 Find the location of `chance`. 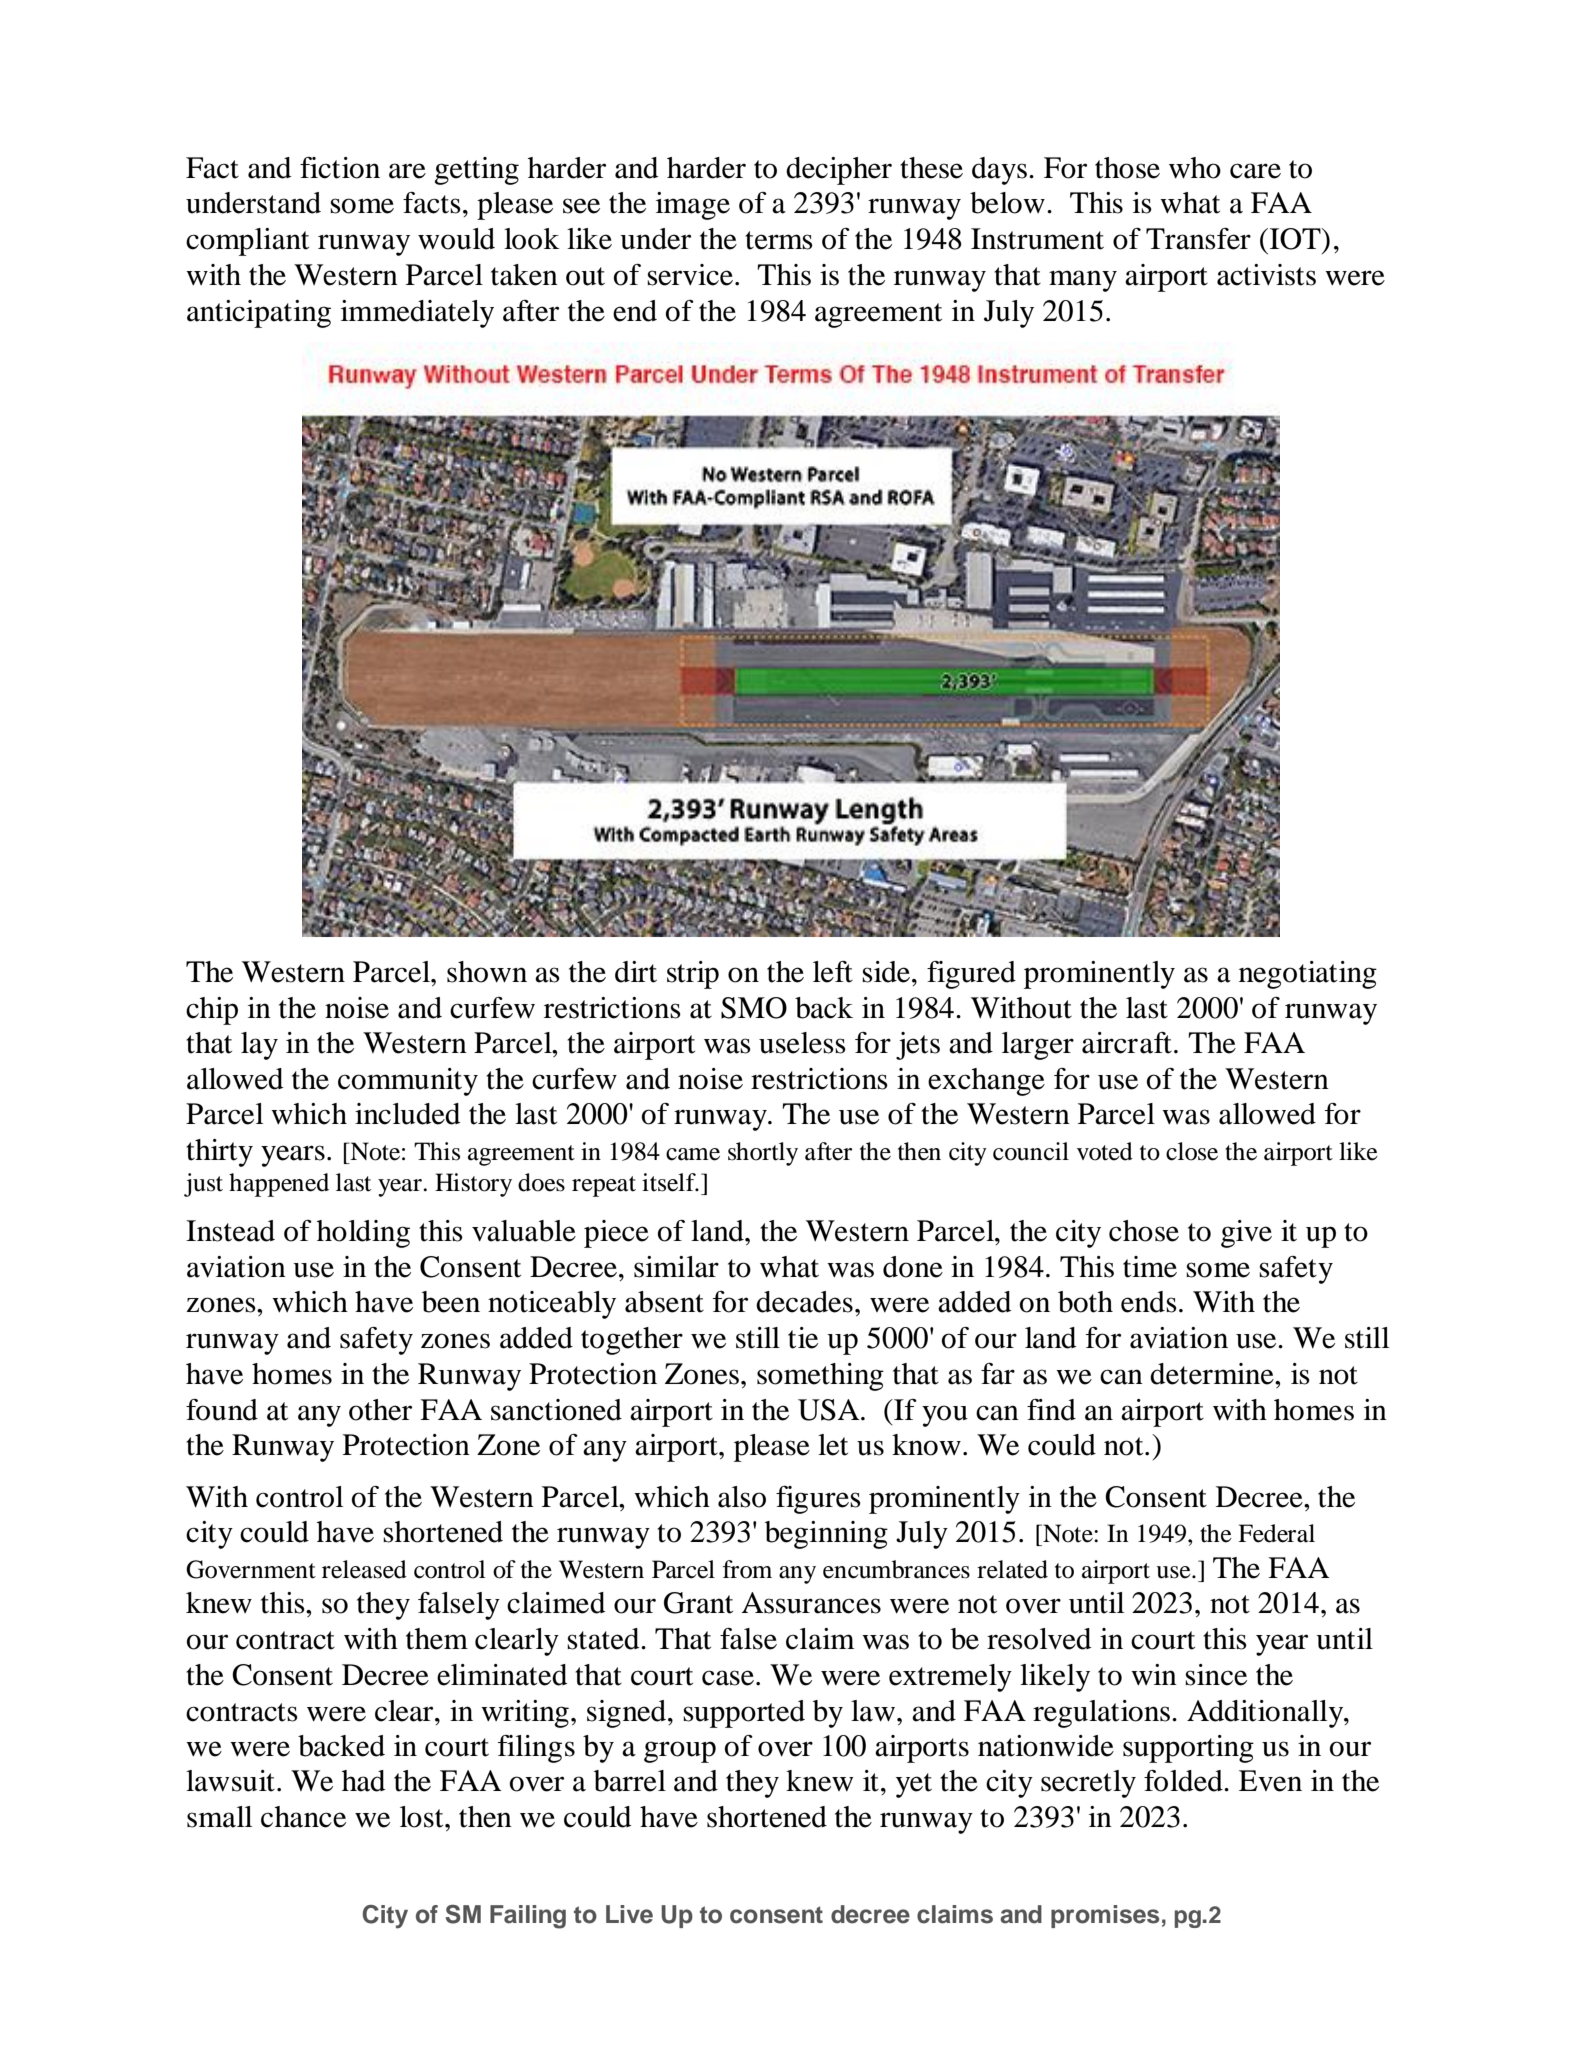

chance is located at coordinates (303, 1817).
